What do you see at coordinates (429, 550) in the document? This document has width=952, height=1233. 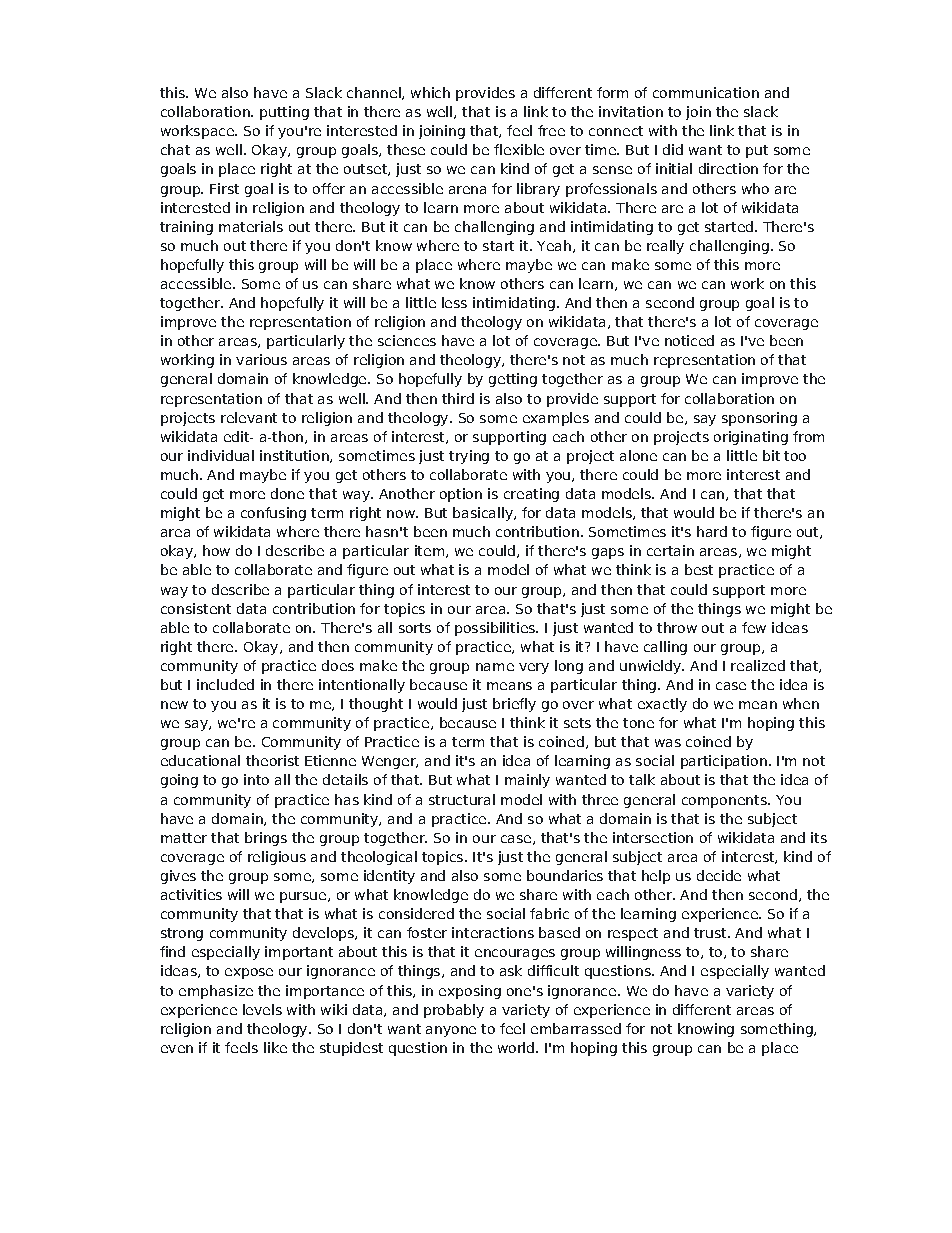 I see `item` at bounding box center [429, 550].
